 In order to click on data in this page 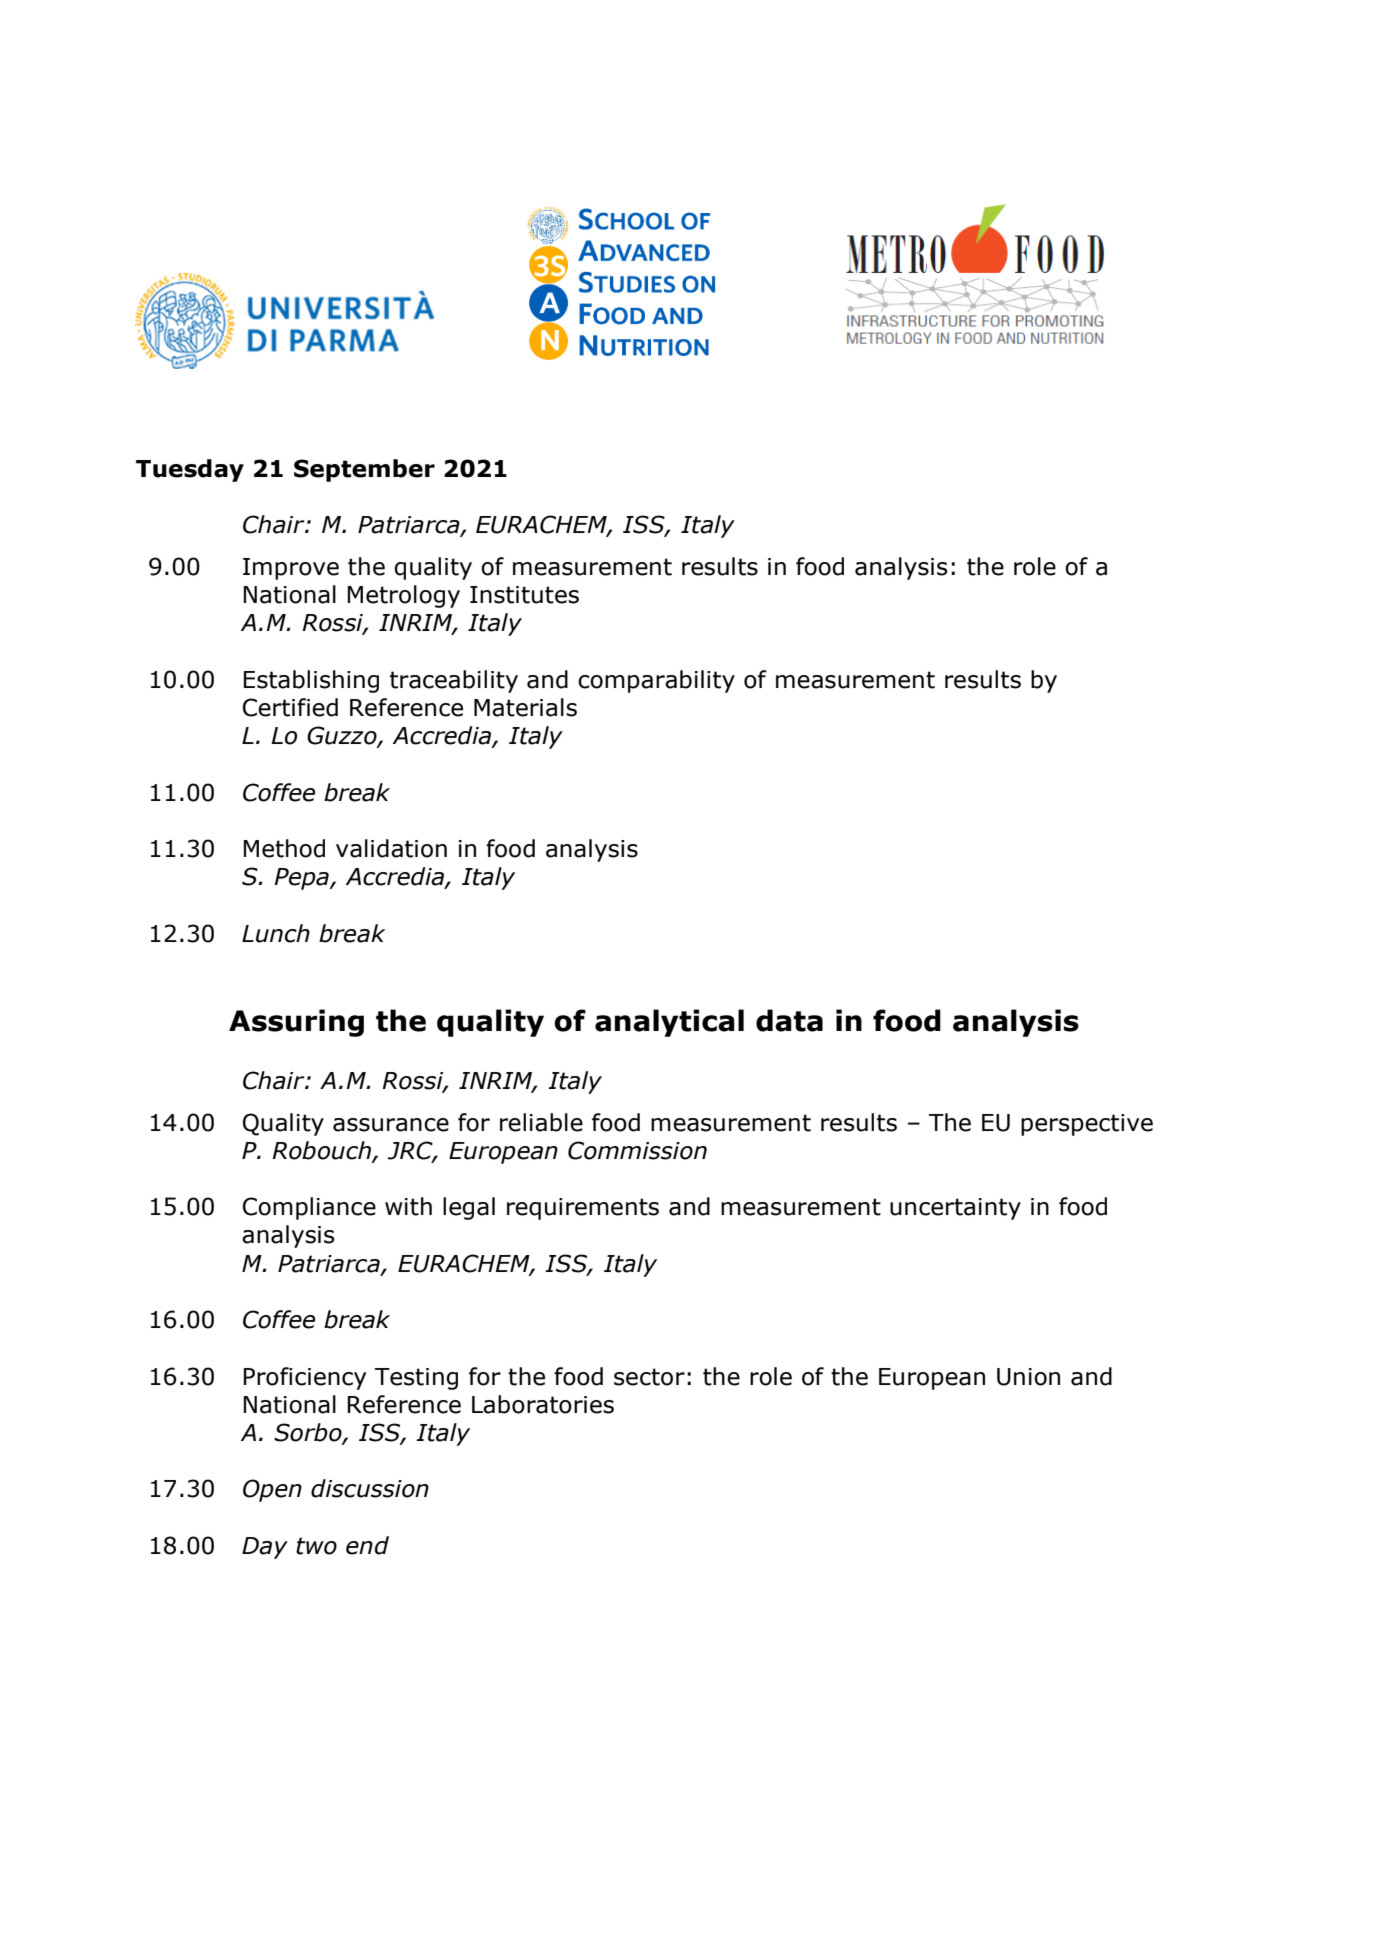, I will do `click(789, 1020)`.
